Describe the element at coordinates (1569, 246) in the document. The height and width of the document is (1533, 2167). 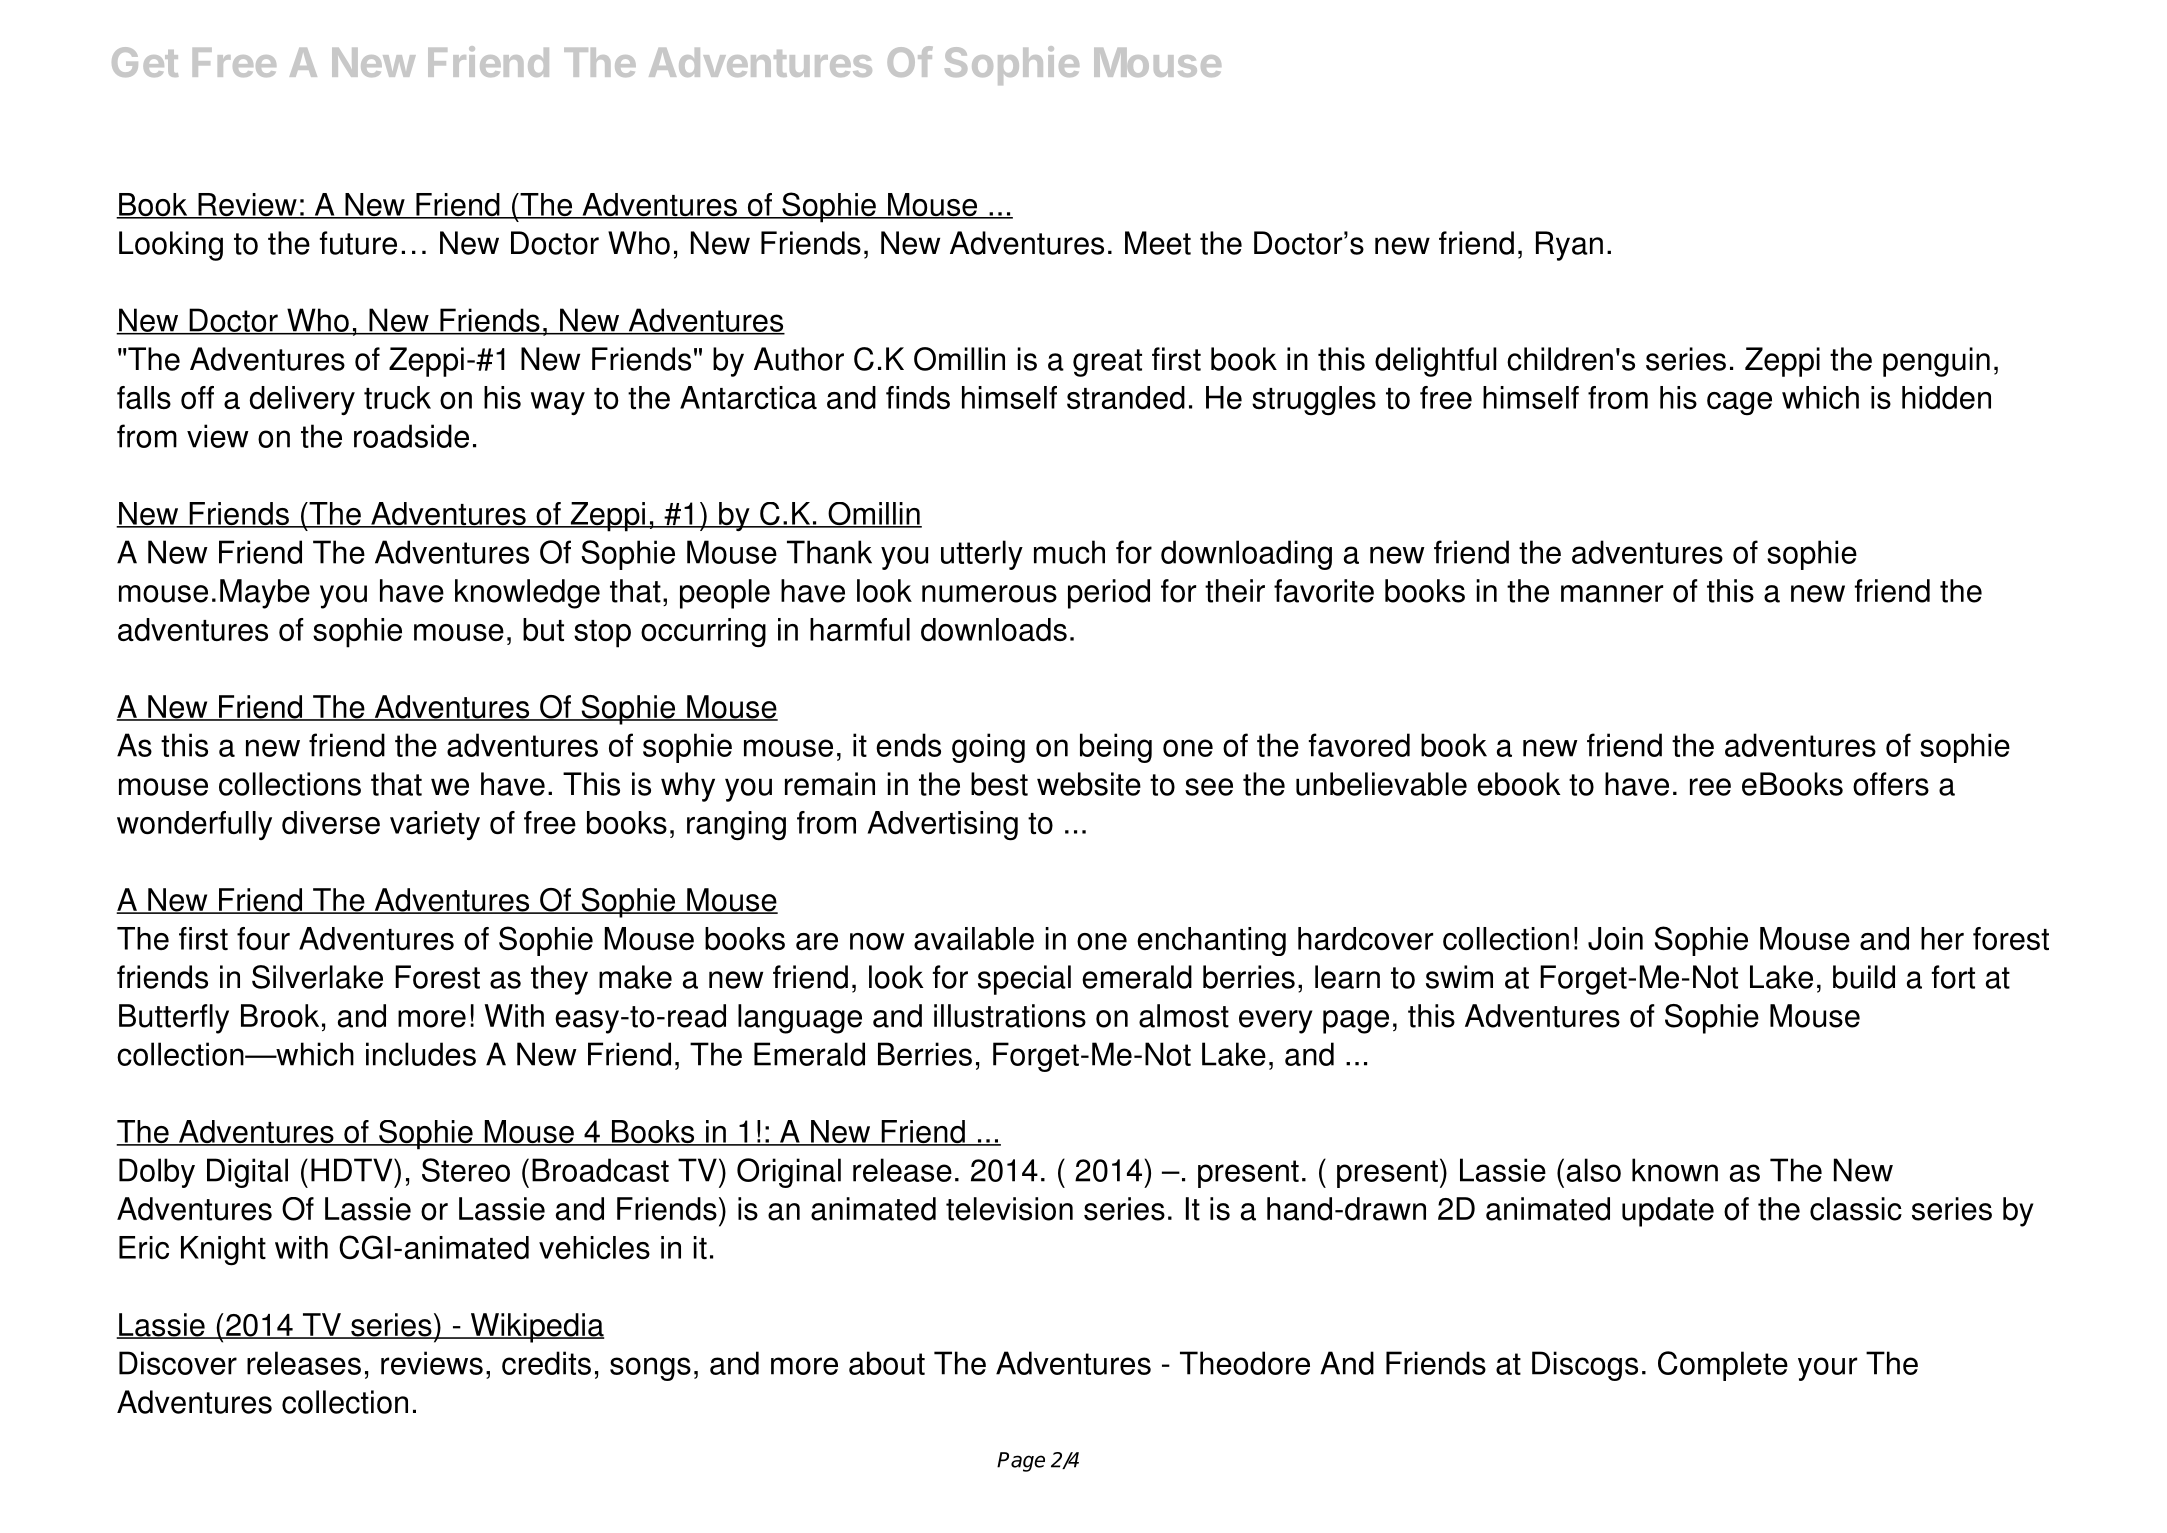
I see `Ryan` at that location.
